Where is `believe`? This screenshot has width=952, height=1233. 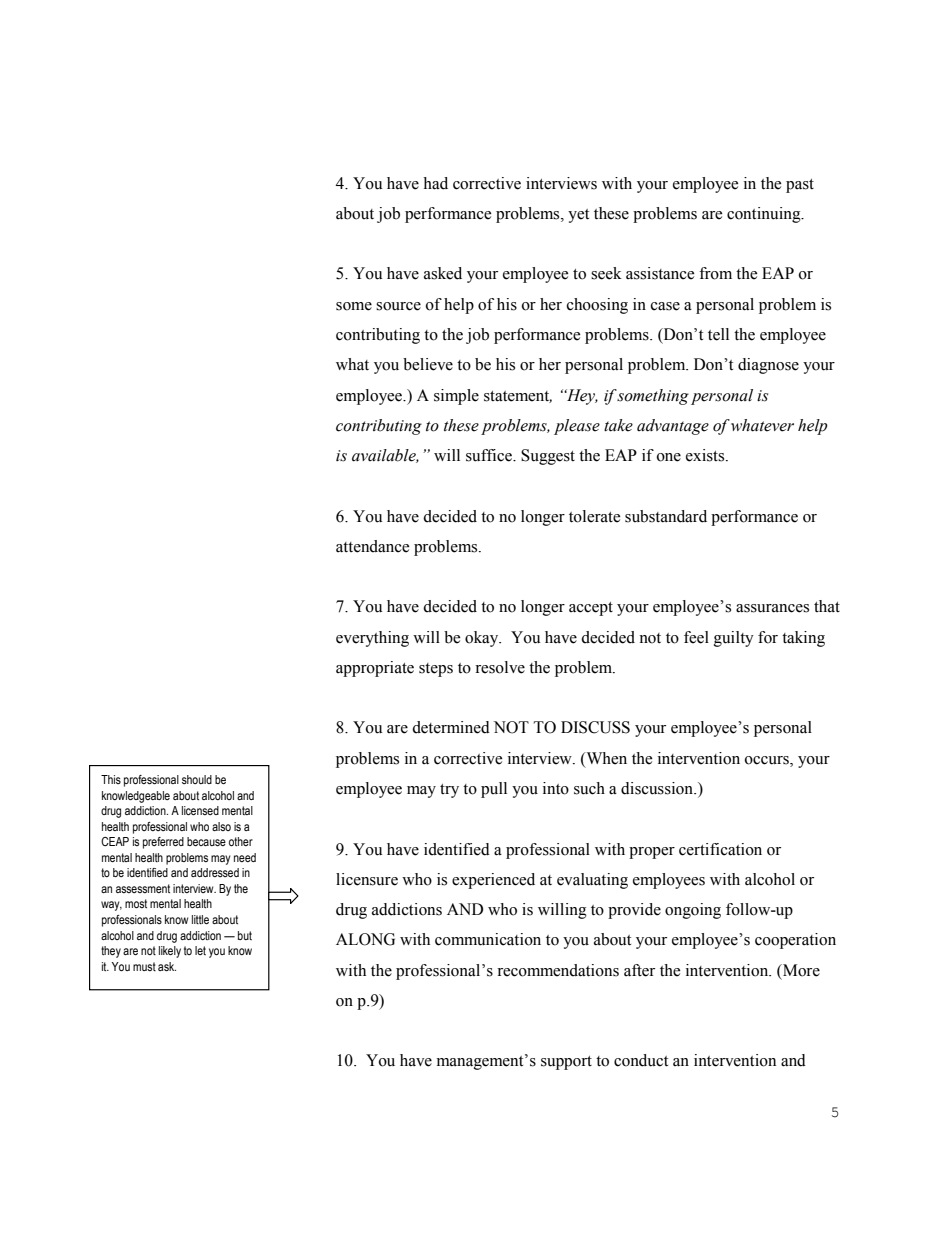
believe is located at coordinates (428, 364).
